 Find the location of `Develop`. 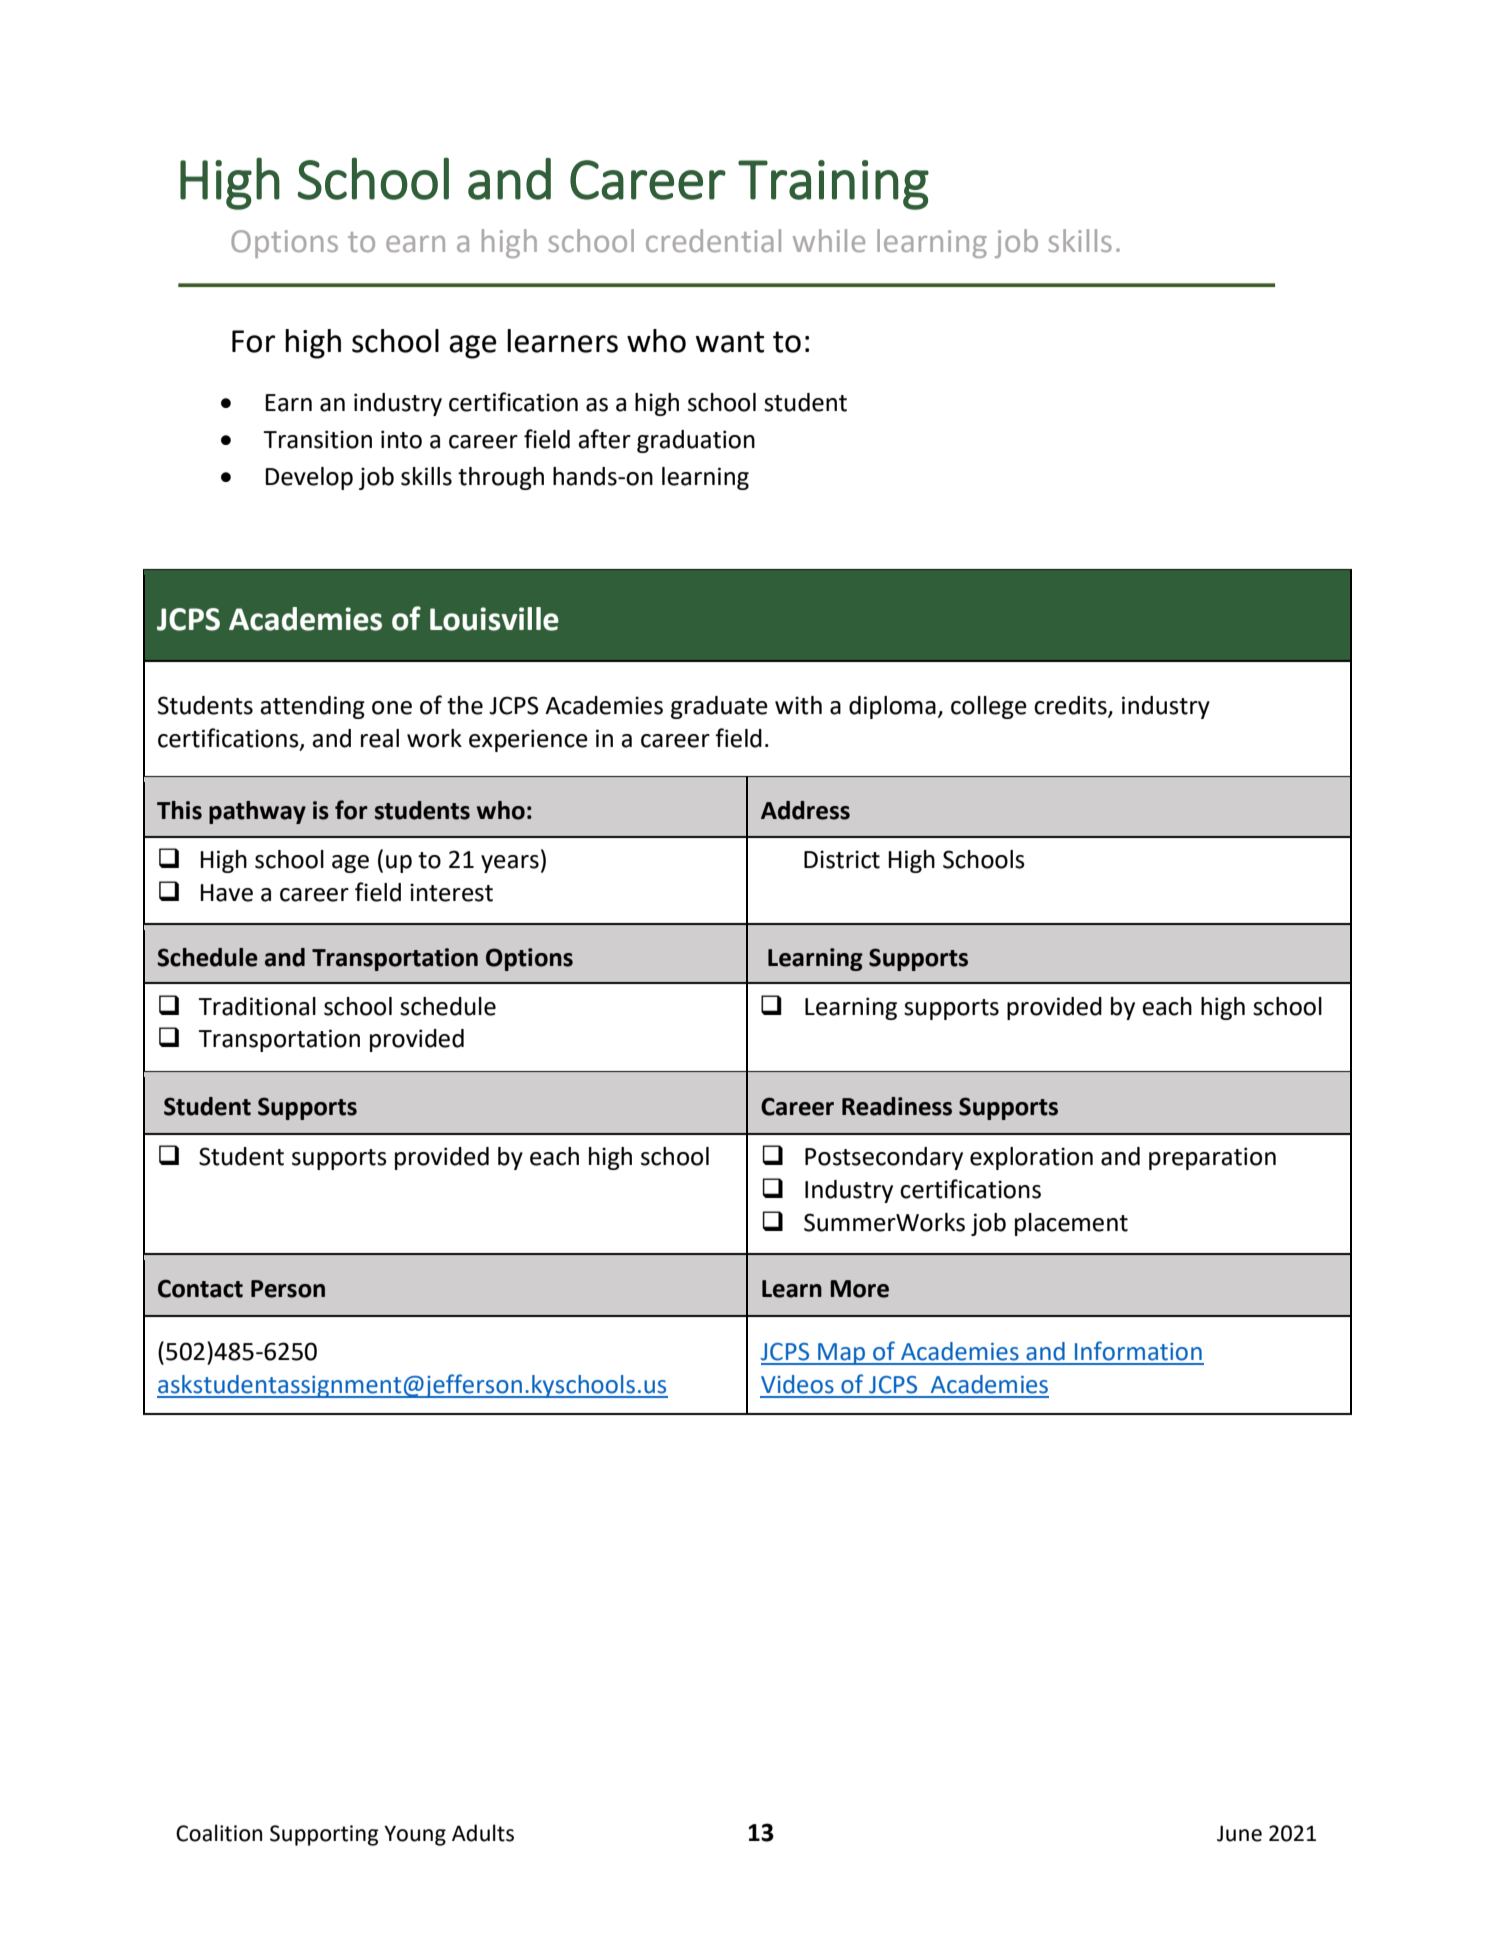

Develop is located at coordinates (309, 478).
